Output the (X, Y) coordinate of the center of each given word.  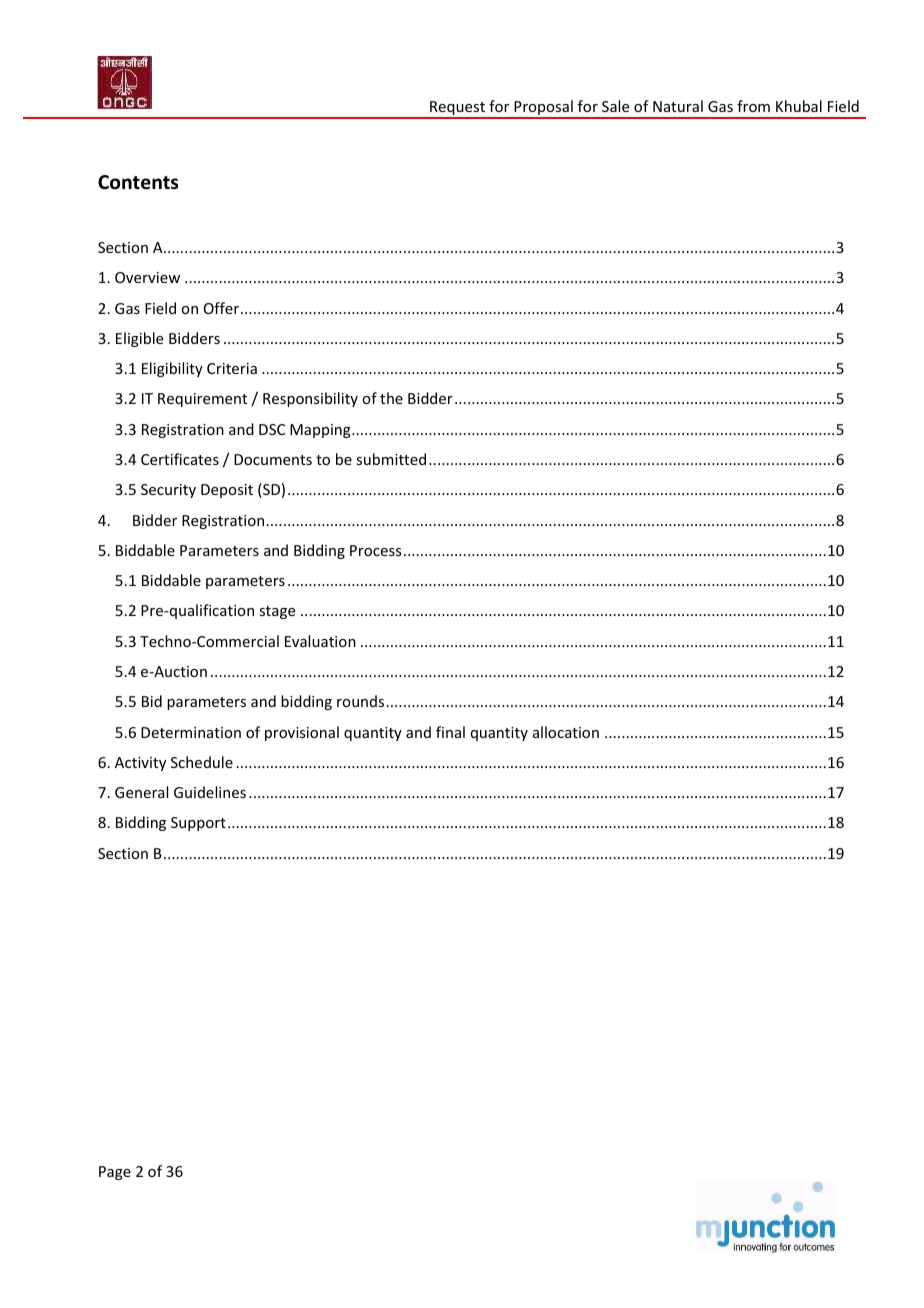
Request (457, 109)
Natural (678, 106)
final (450, 732)
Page (115, 1173)
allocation (566, 732)
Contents (138, 182)
